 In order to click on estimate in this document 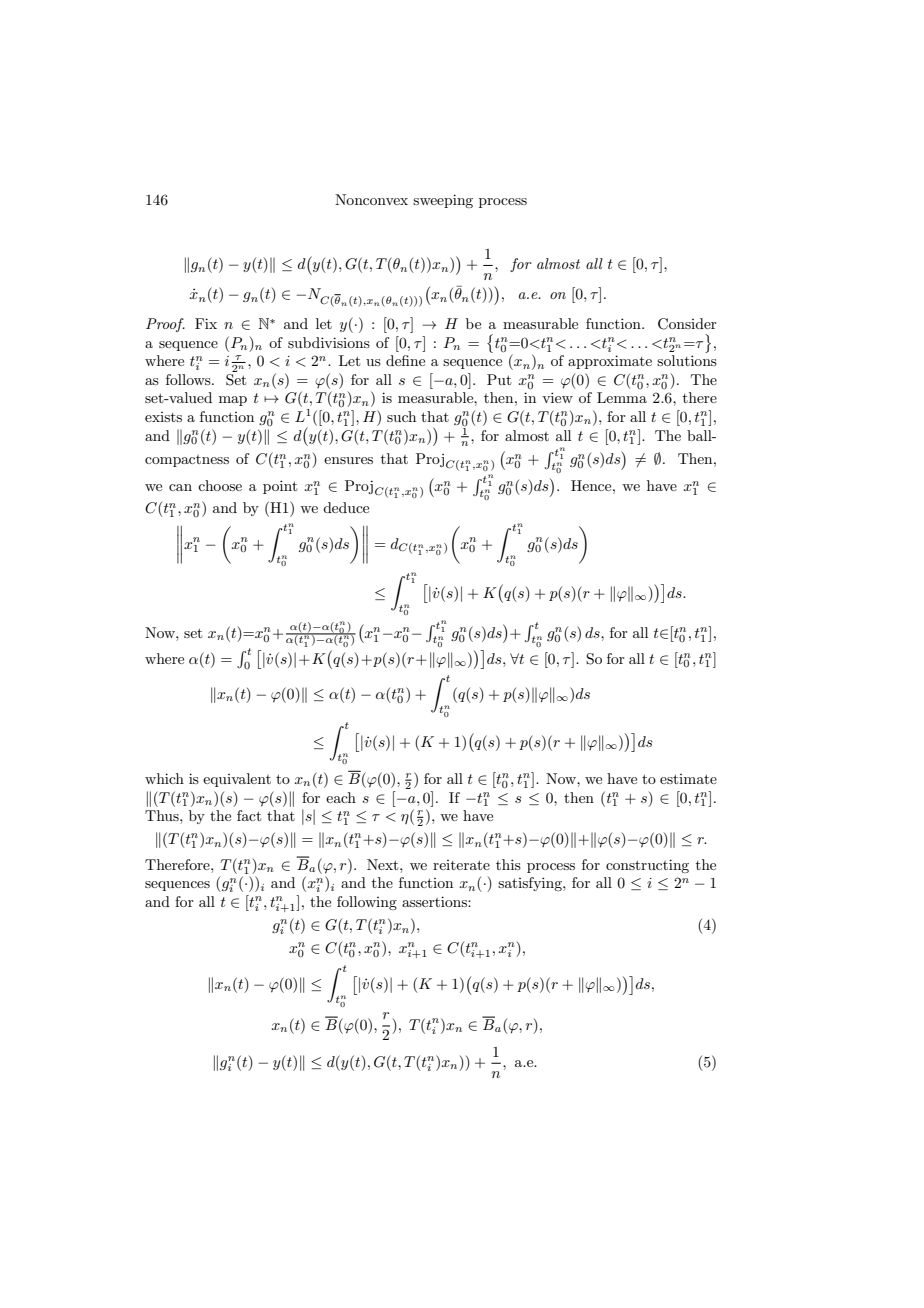, I will do `click(688, 779)`.
